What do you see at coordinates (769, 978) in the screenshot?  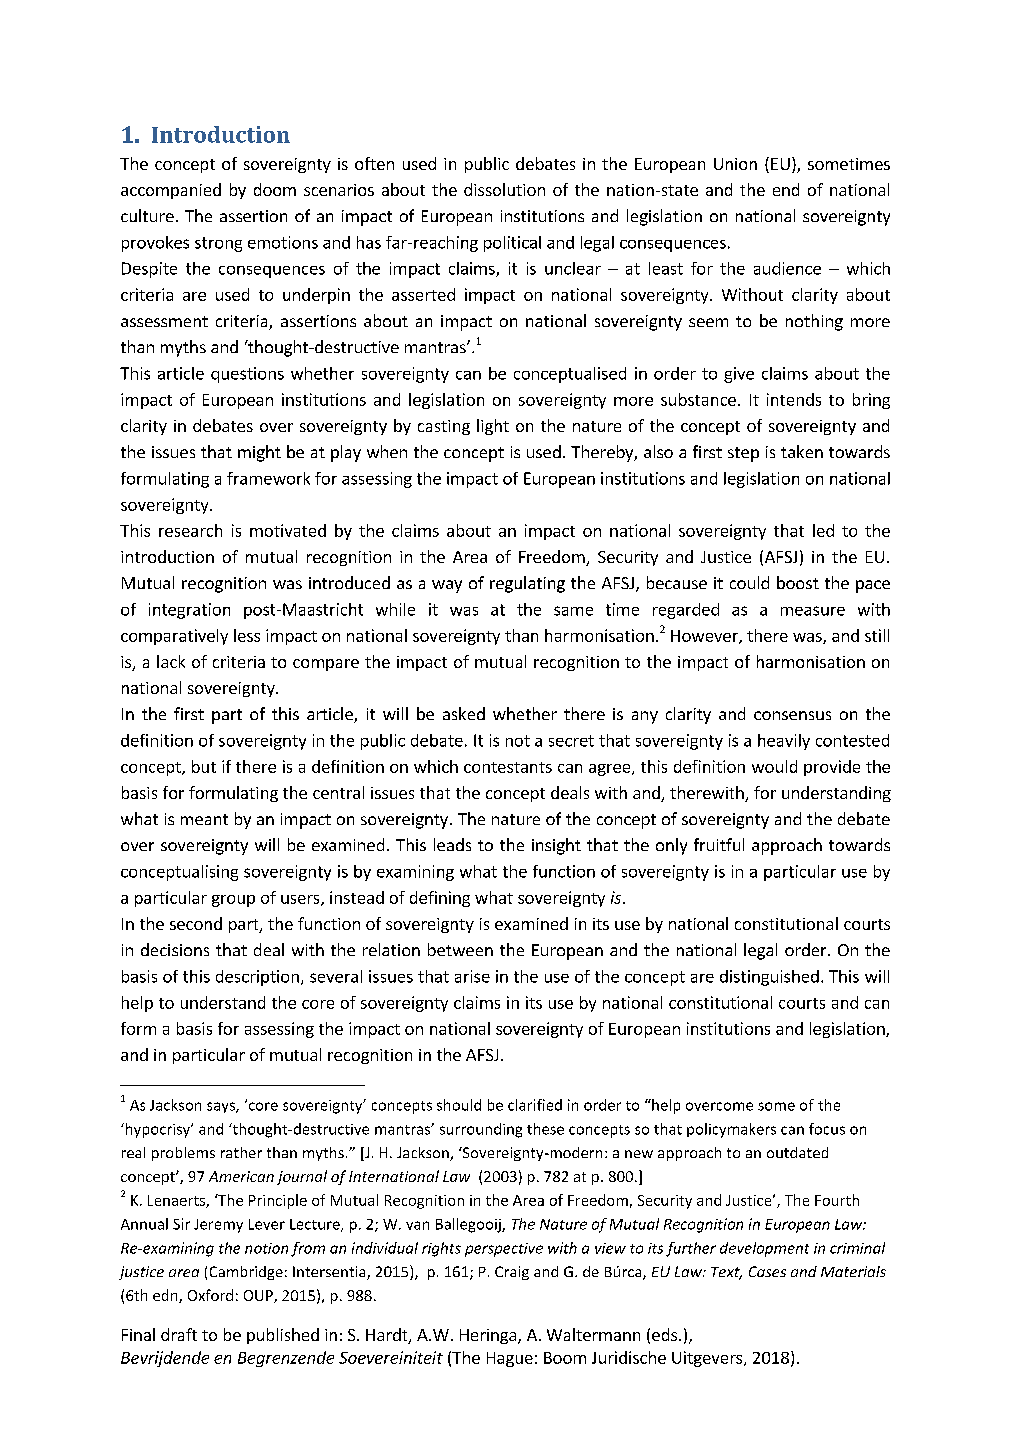 I see `distinguished` at bounding box center [769, 978].
